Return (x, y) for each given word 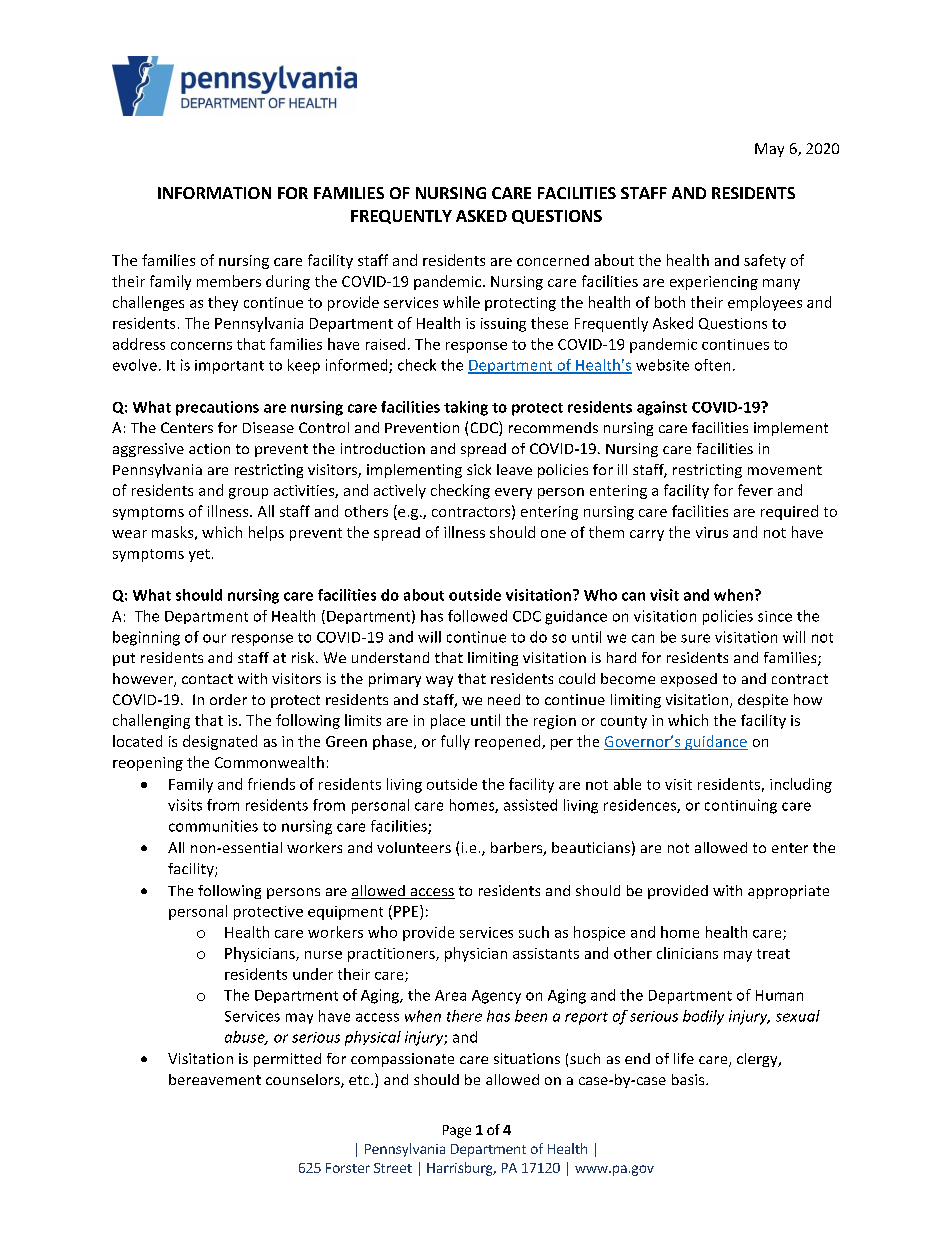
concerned (553, 260)
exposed (689, 680)
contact (207, 679)
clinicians (687, 953)
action (209, 448)
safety (765, 261)
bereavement (215, 1079)
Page (457, 1131)
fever (755, 490)
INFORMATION (214, 193)
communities (213, 826)
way (439, 681)
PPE (407, 911)
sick (479, 469)
